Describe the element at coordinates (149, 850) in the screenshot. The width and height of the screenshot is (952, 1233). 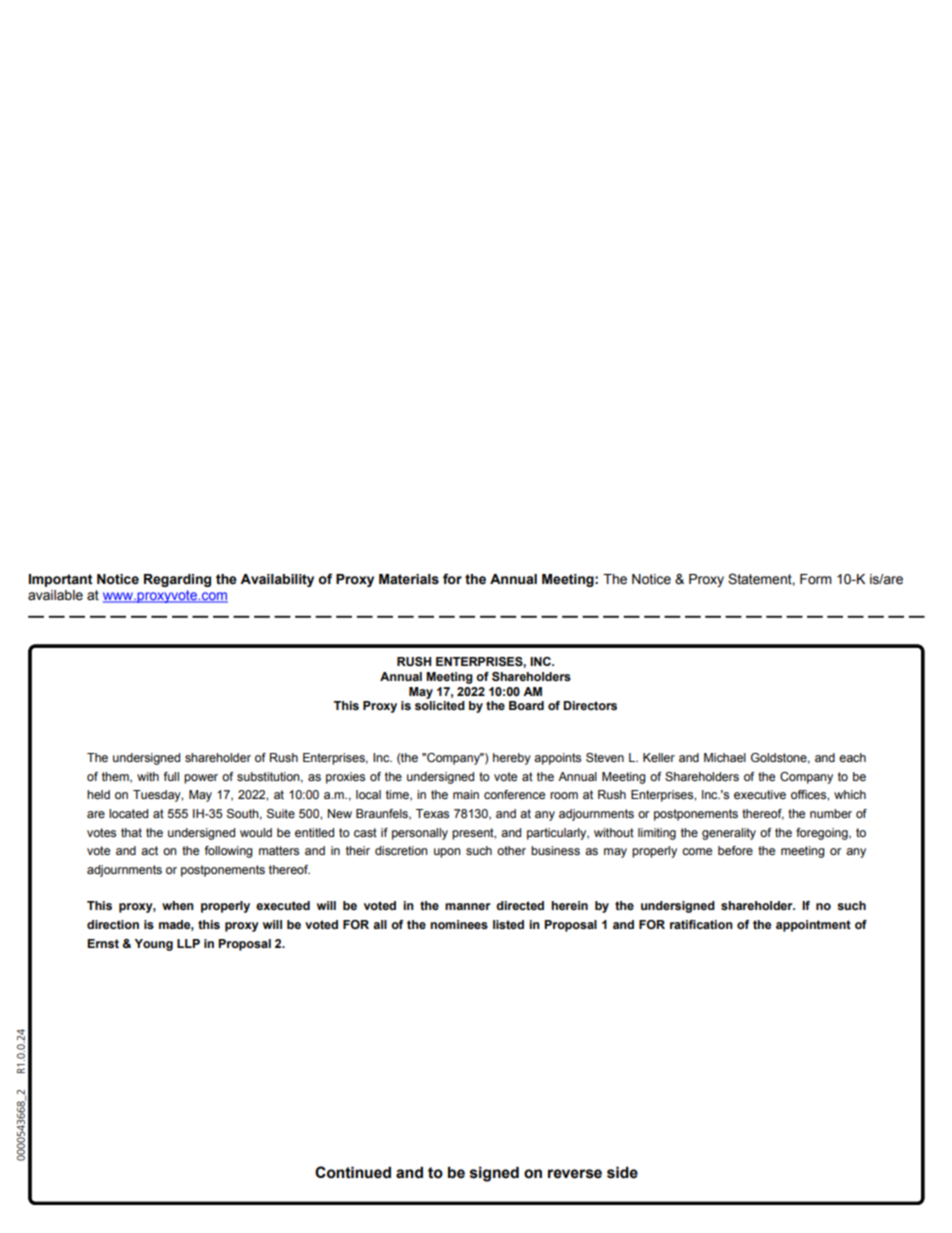
I see `act` at that location.
